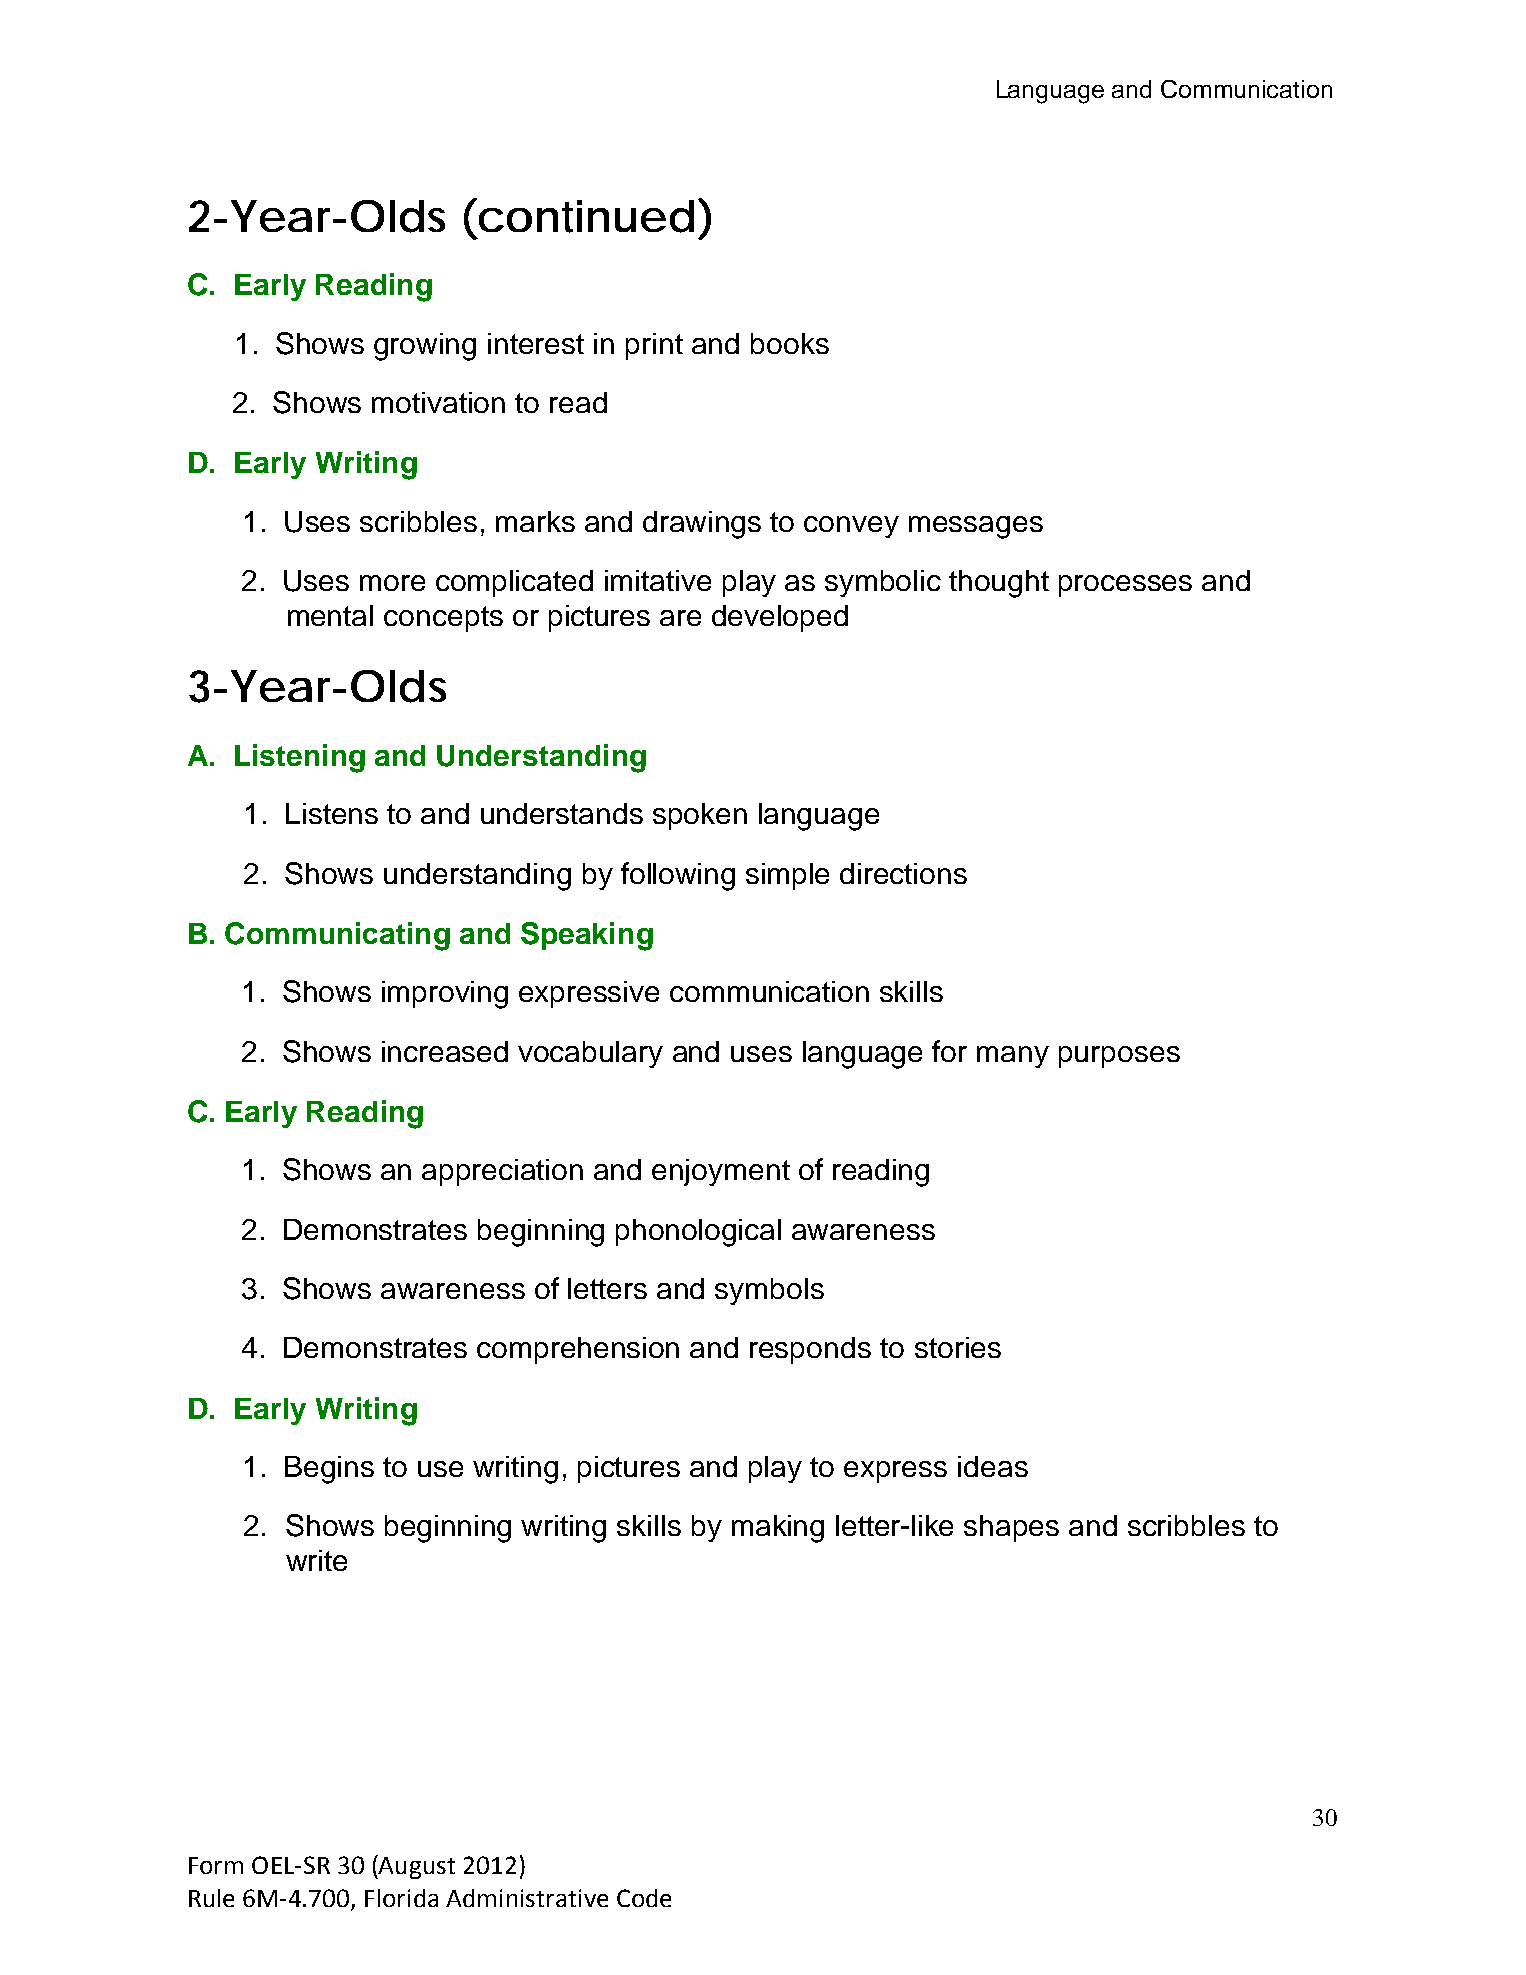  Describe the element at coordinates (644, 1898) in the image. I see `Code` at that location.
